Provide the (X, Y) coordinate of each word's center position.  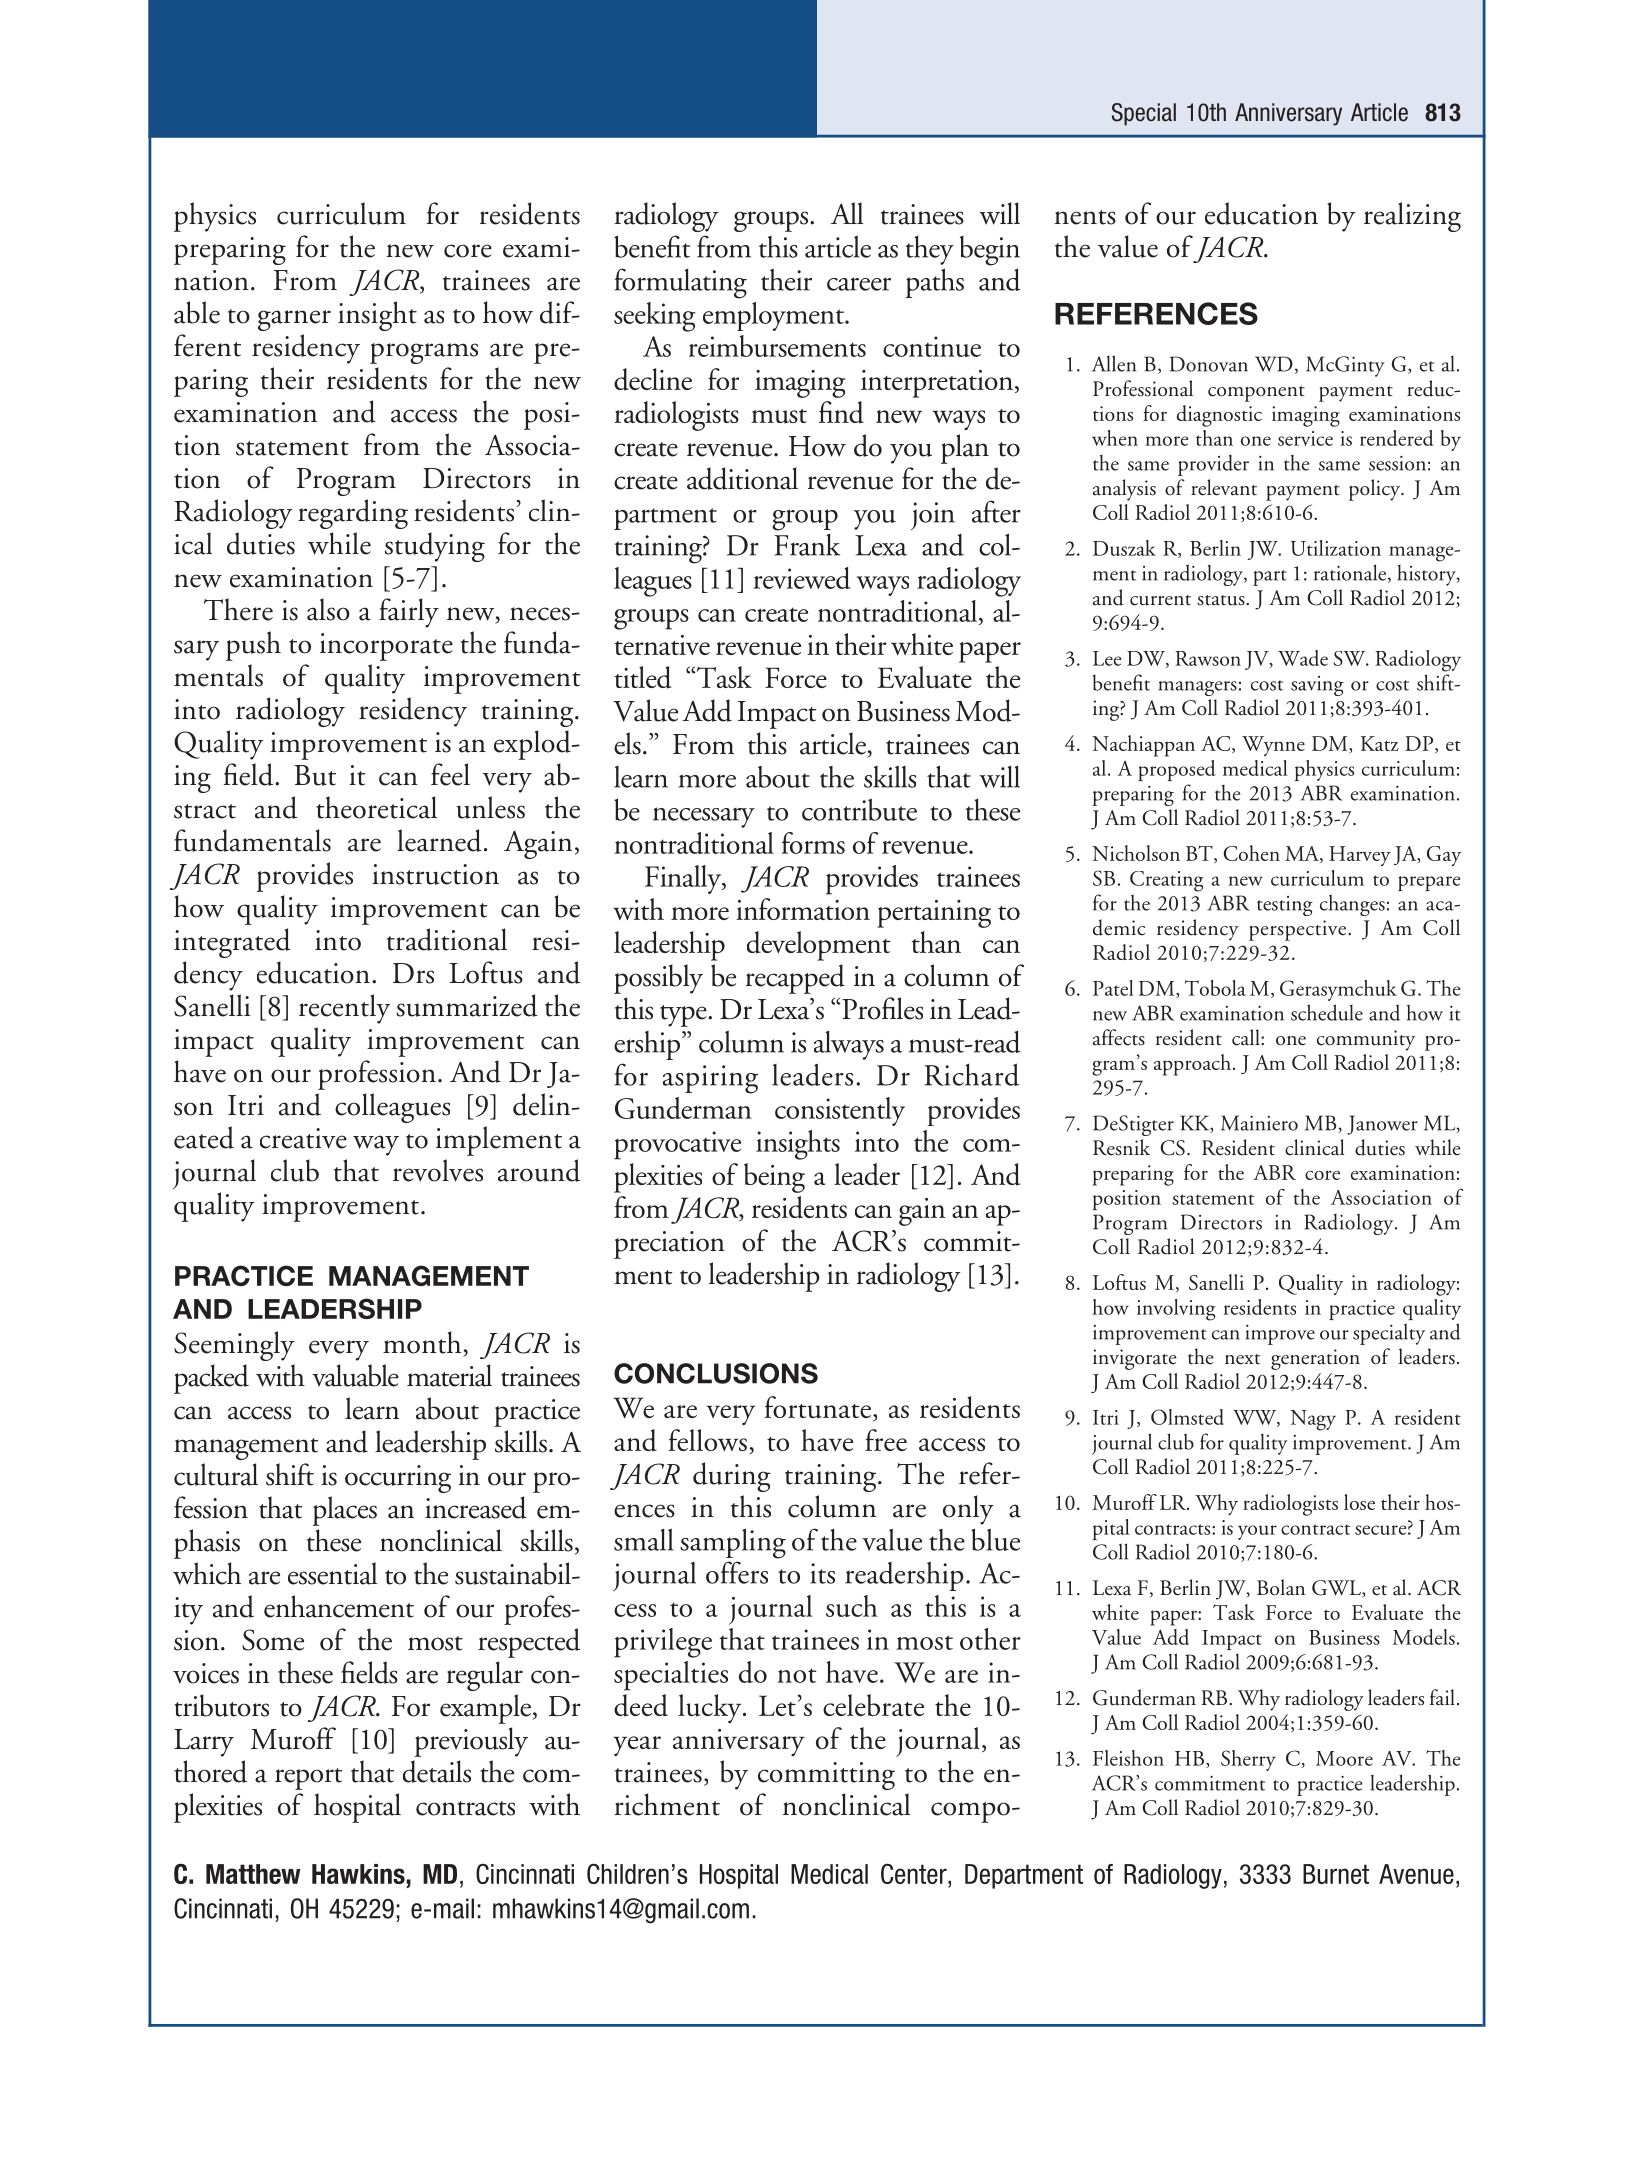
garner (294, 320)
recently (344, 1009)
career (859, 284)
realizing (1412, 217)
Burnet (1336, 1874)
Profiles (882, 1008)
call (1247, 1037)
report (309, 1779)
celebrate (873, 1705)
